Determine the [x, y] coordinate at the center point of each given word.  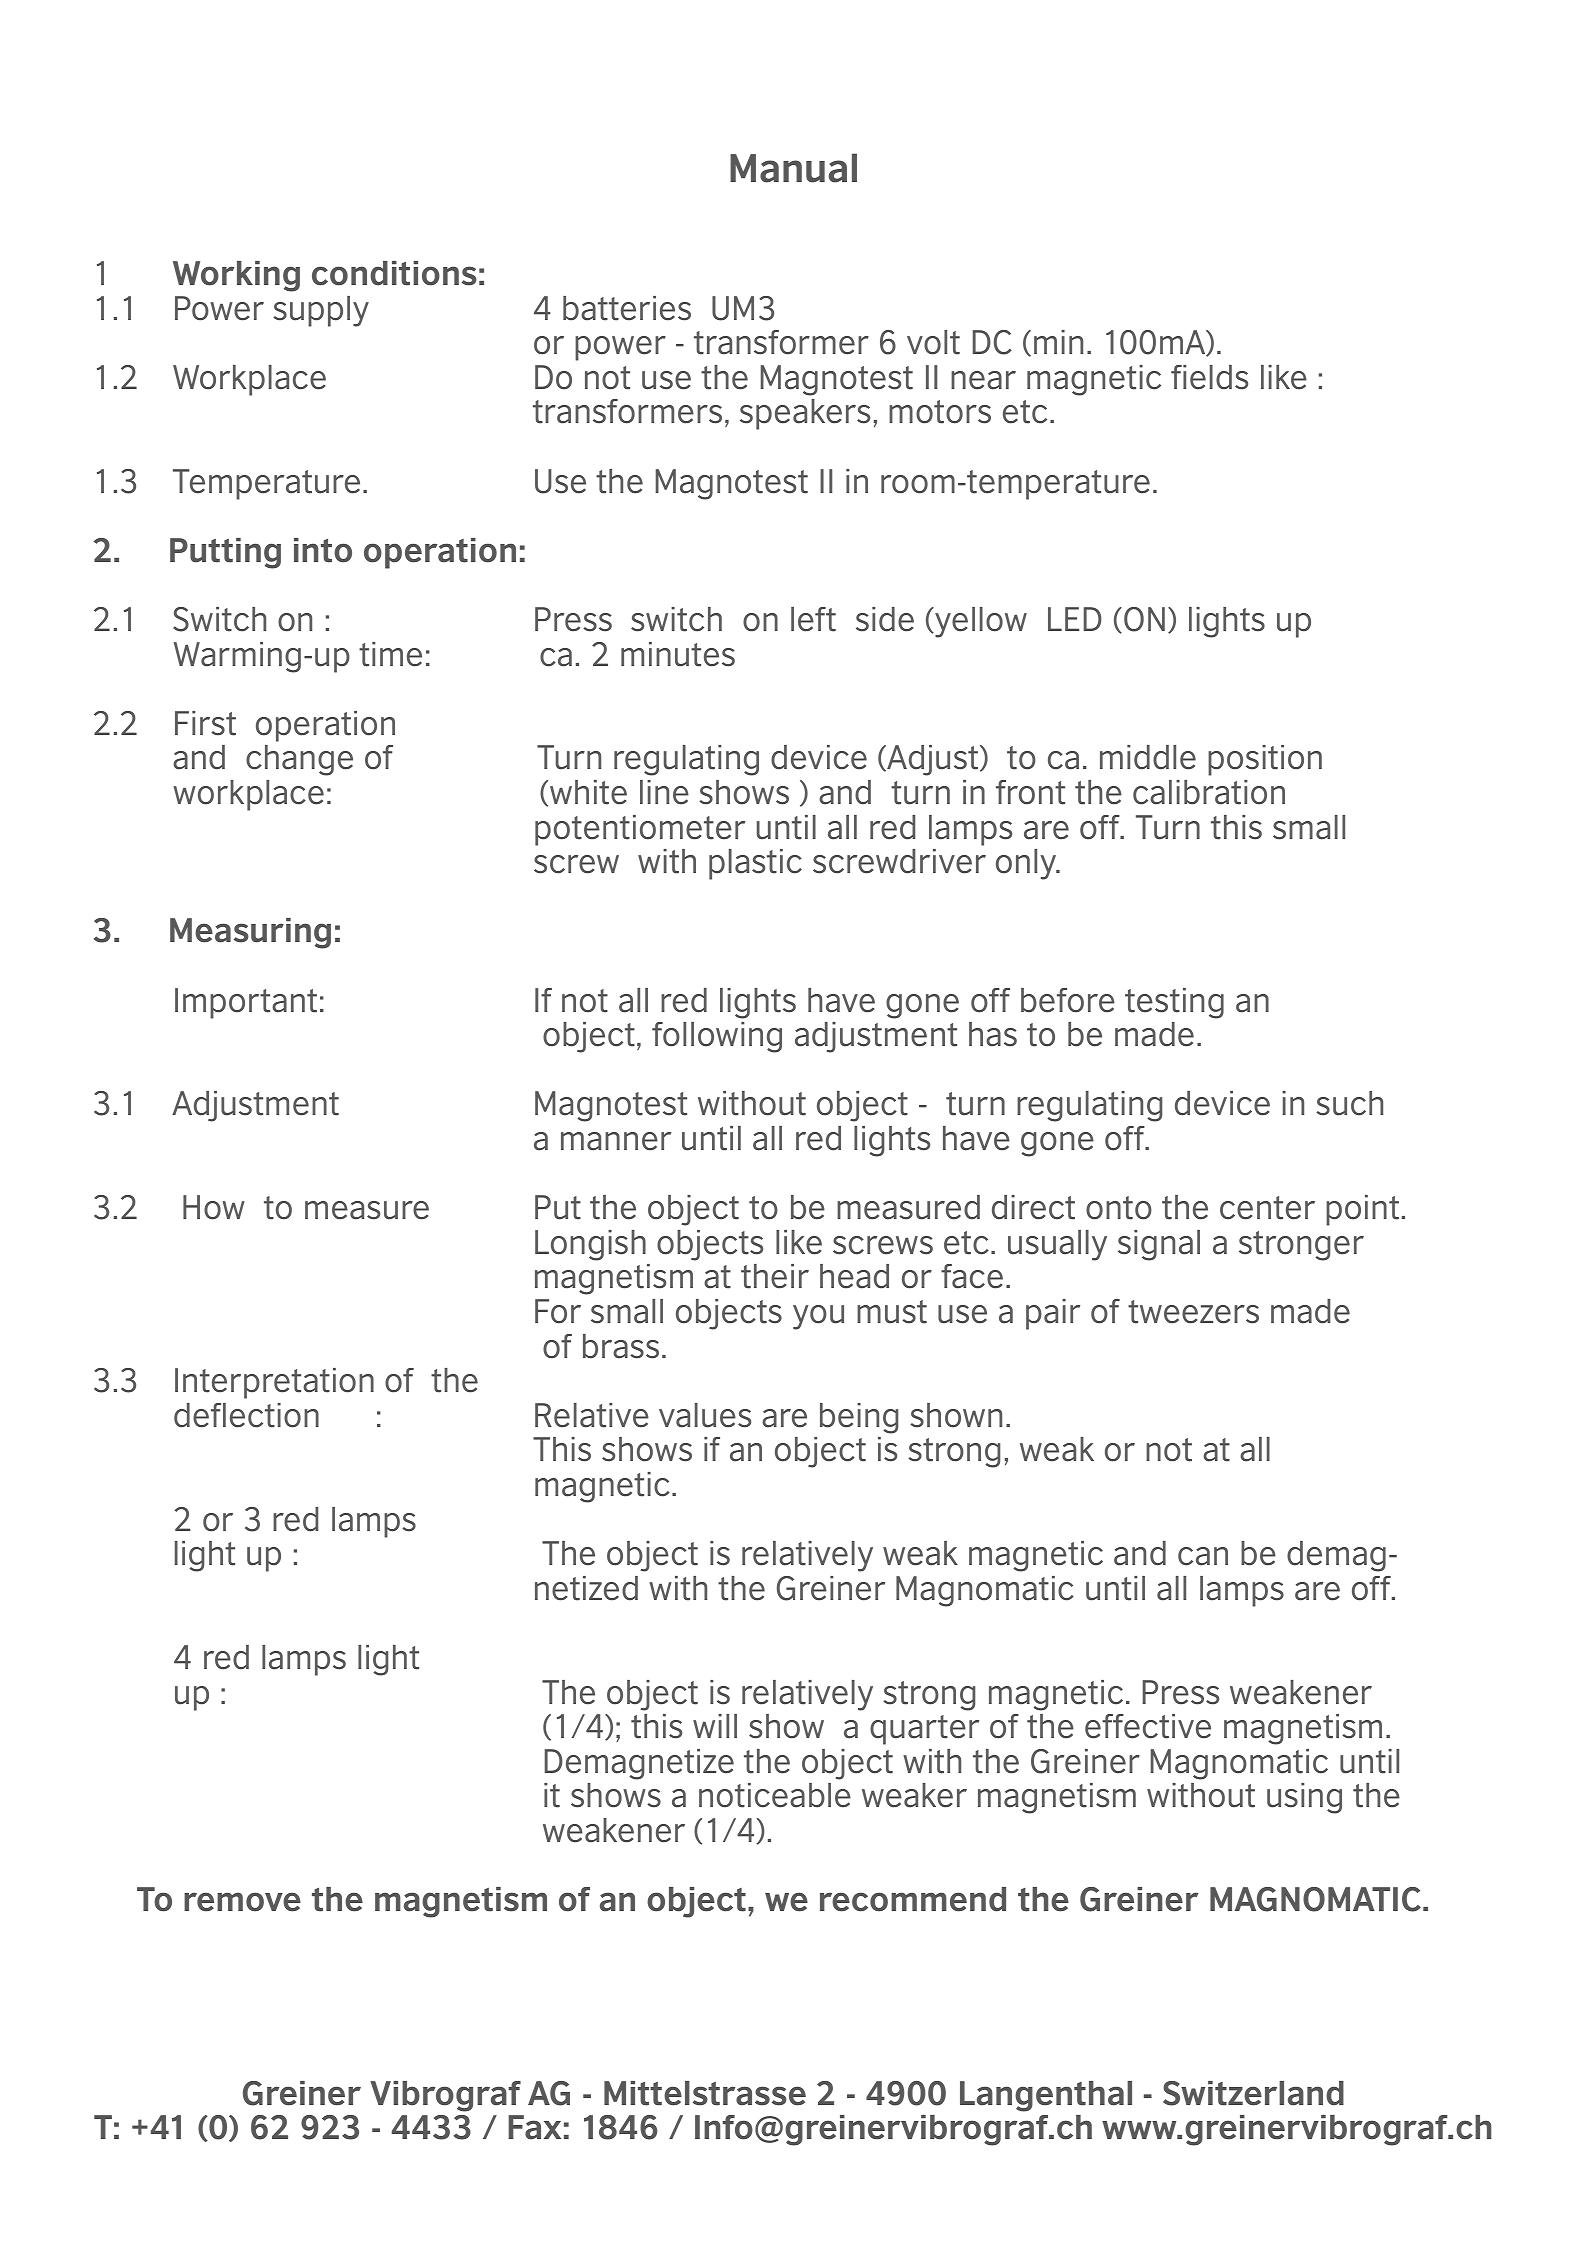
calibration [1209, 792]
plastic [755, 864]
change [299, 760]
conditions [394, 273]
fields [1209, 377]
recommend [913, 1899]
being [859, 1418]
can [1203, 1556]
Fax [534, 2127]
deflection [246, 1415]
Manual [793, 168]
